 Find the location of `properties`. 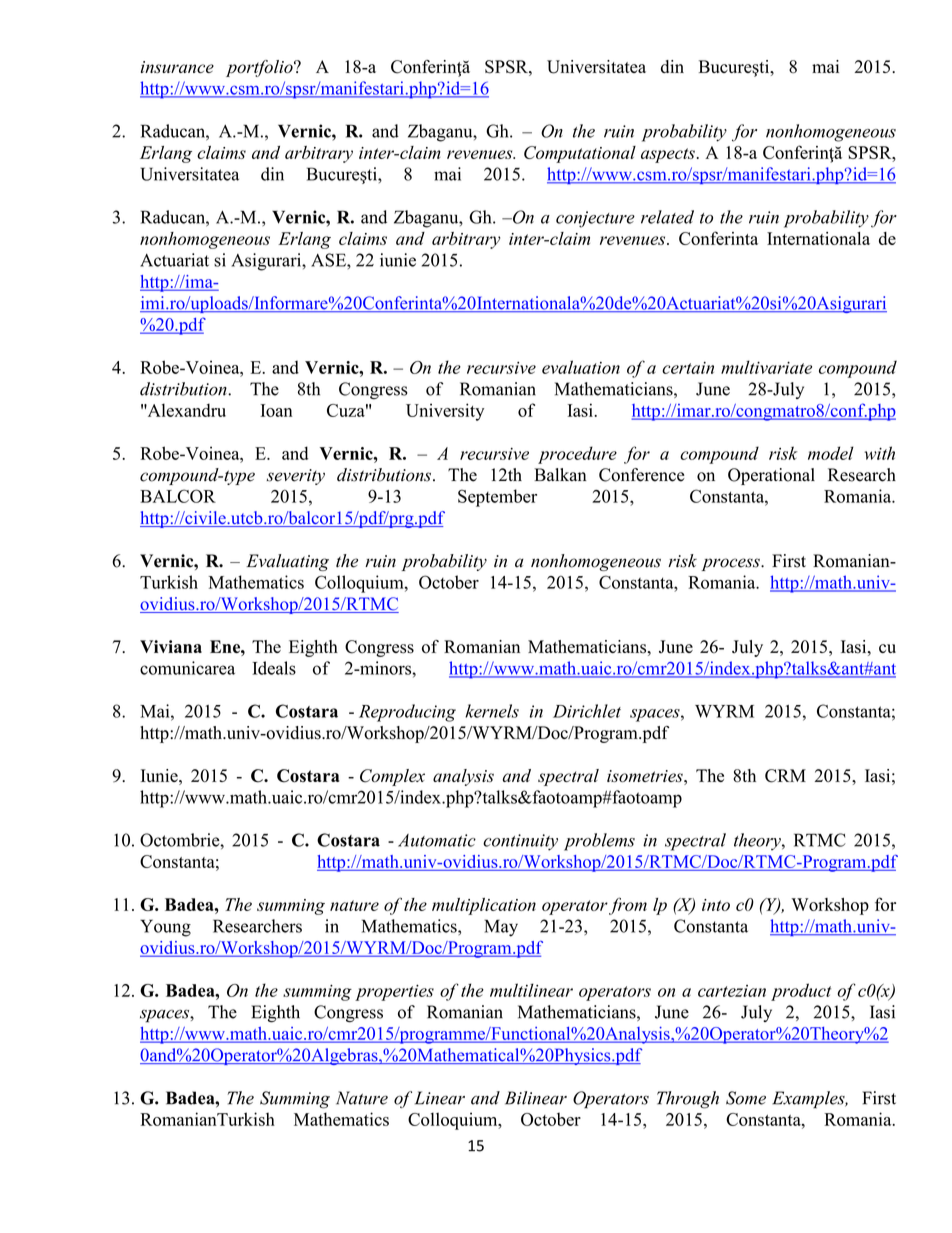

properties is located at coordinates (394, 992).
